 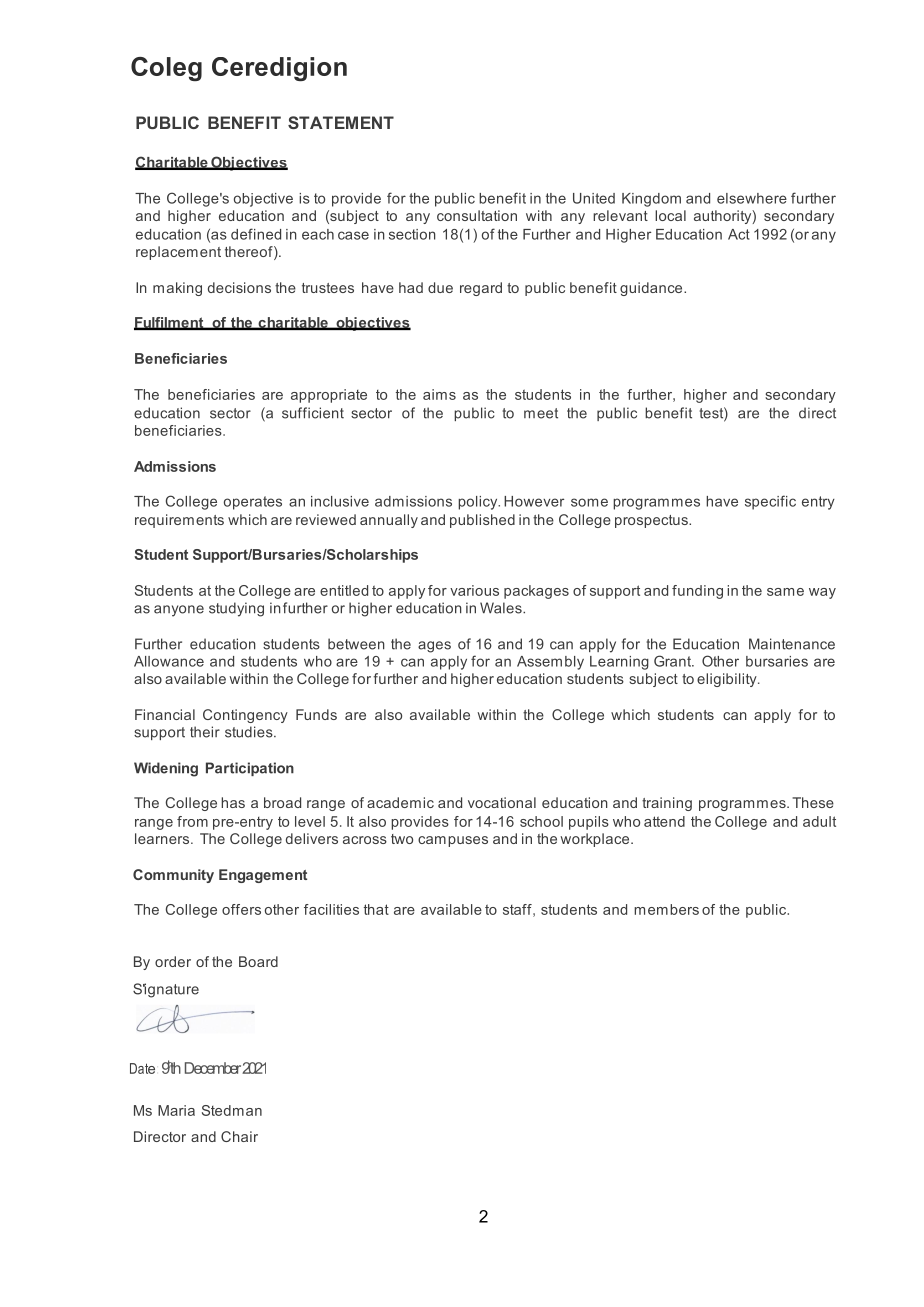 What do you see at coordinates (770, 502) in the screenshot?
I see `specific` at bounding box center [770, 502].
